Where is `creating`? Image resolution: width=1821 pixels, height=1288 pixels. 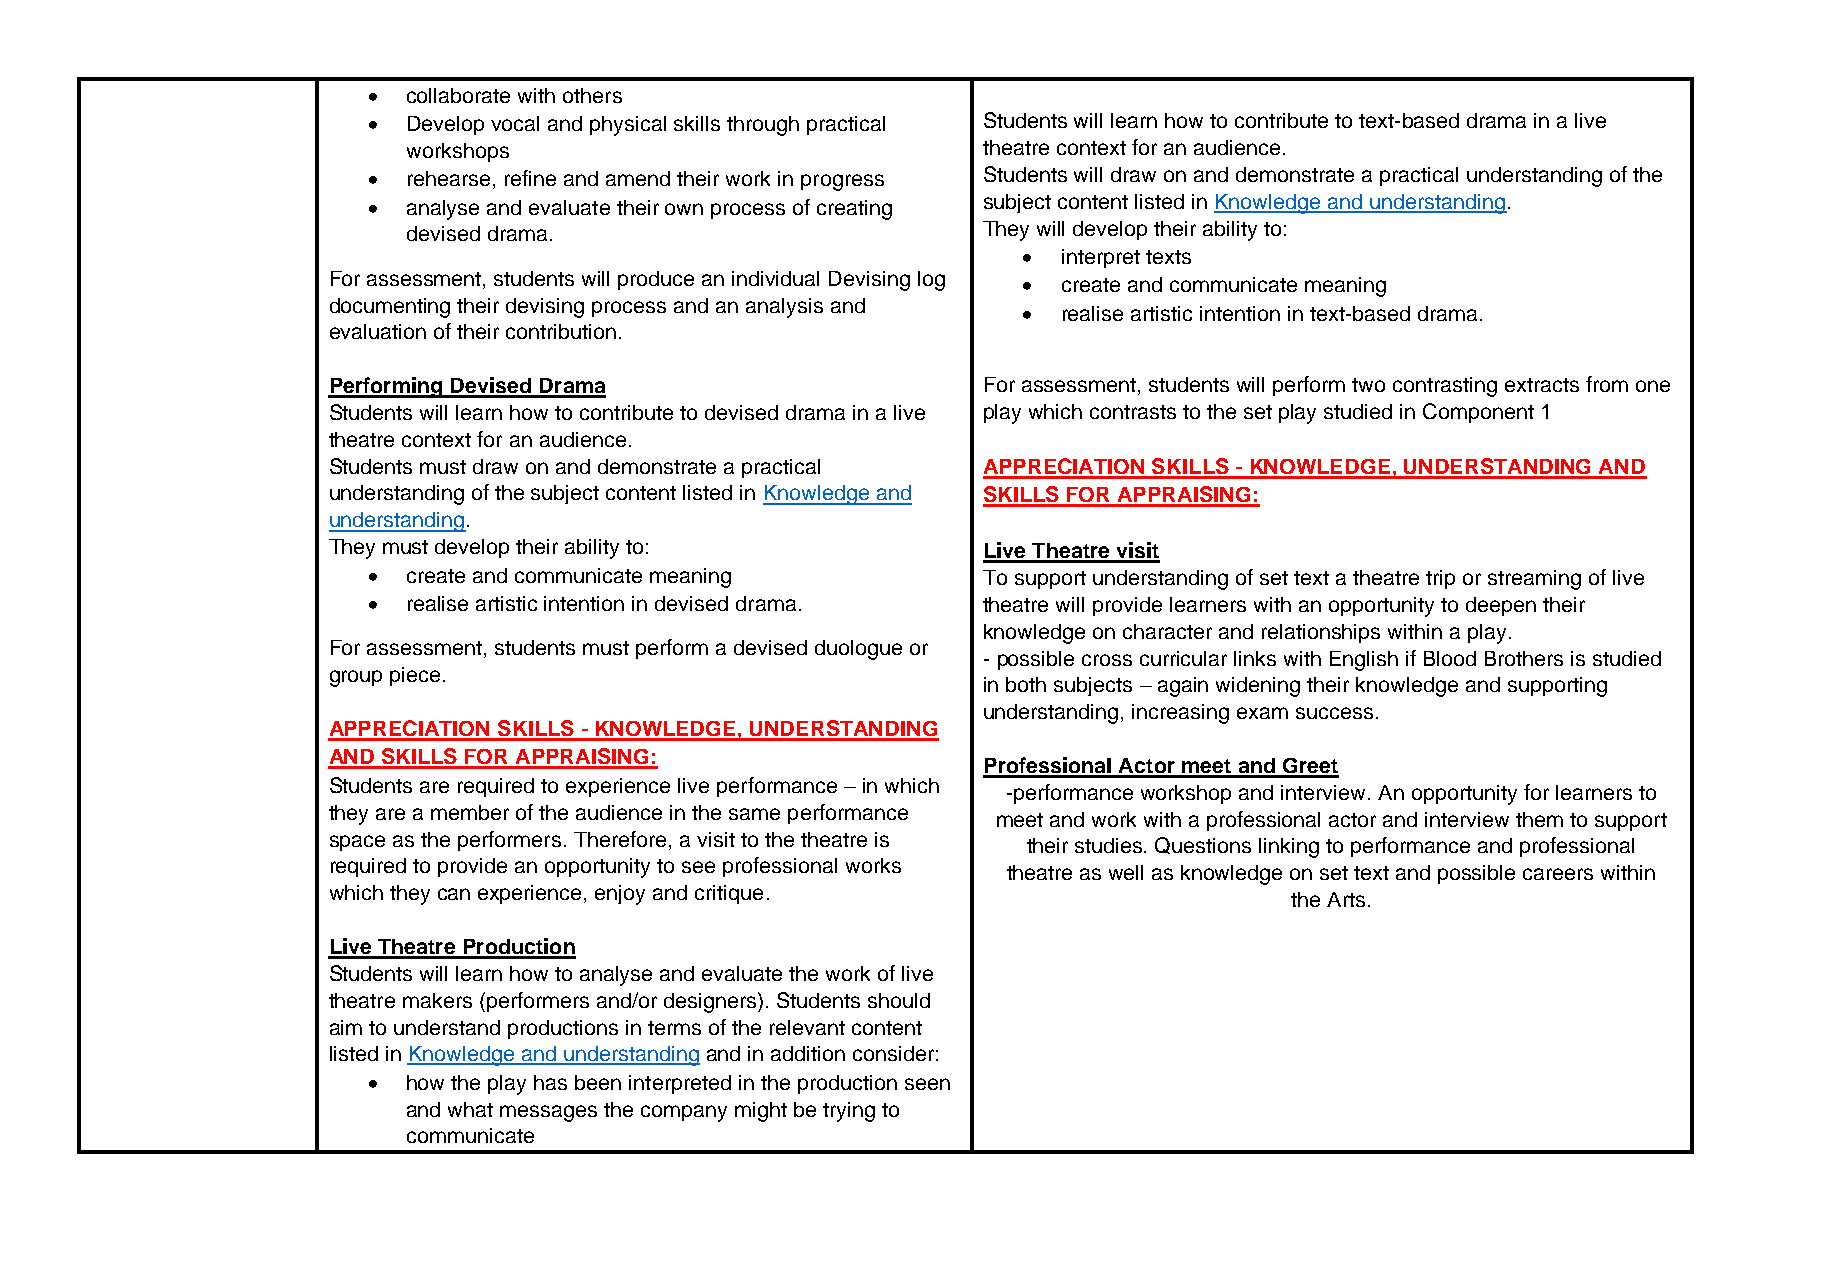
creating is located at coordinates (854, 210).
